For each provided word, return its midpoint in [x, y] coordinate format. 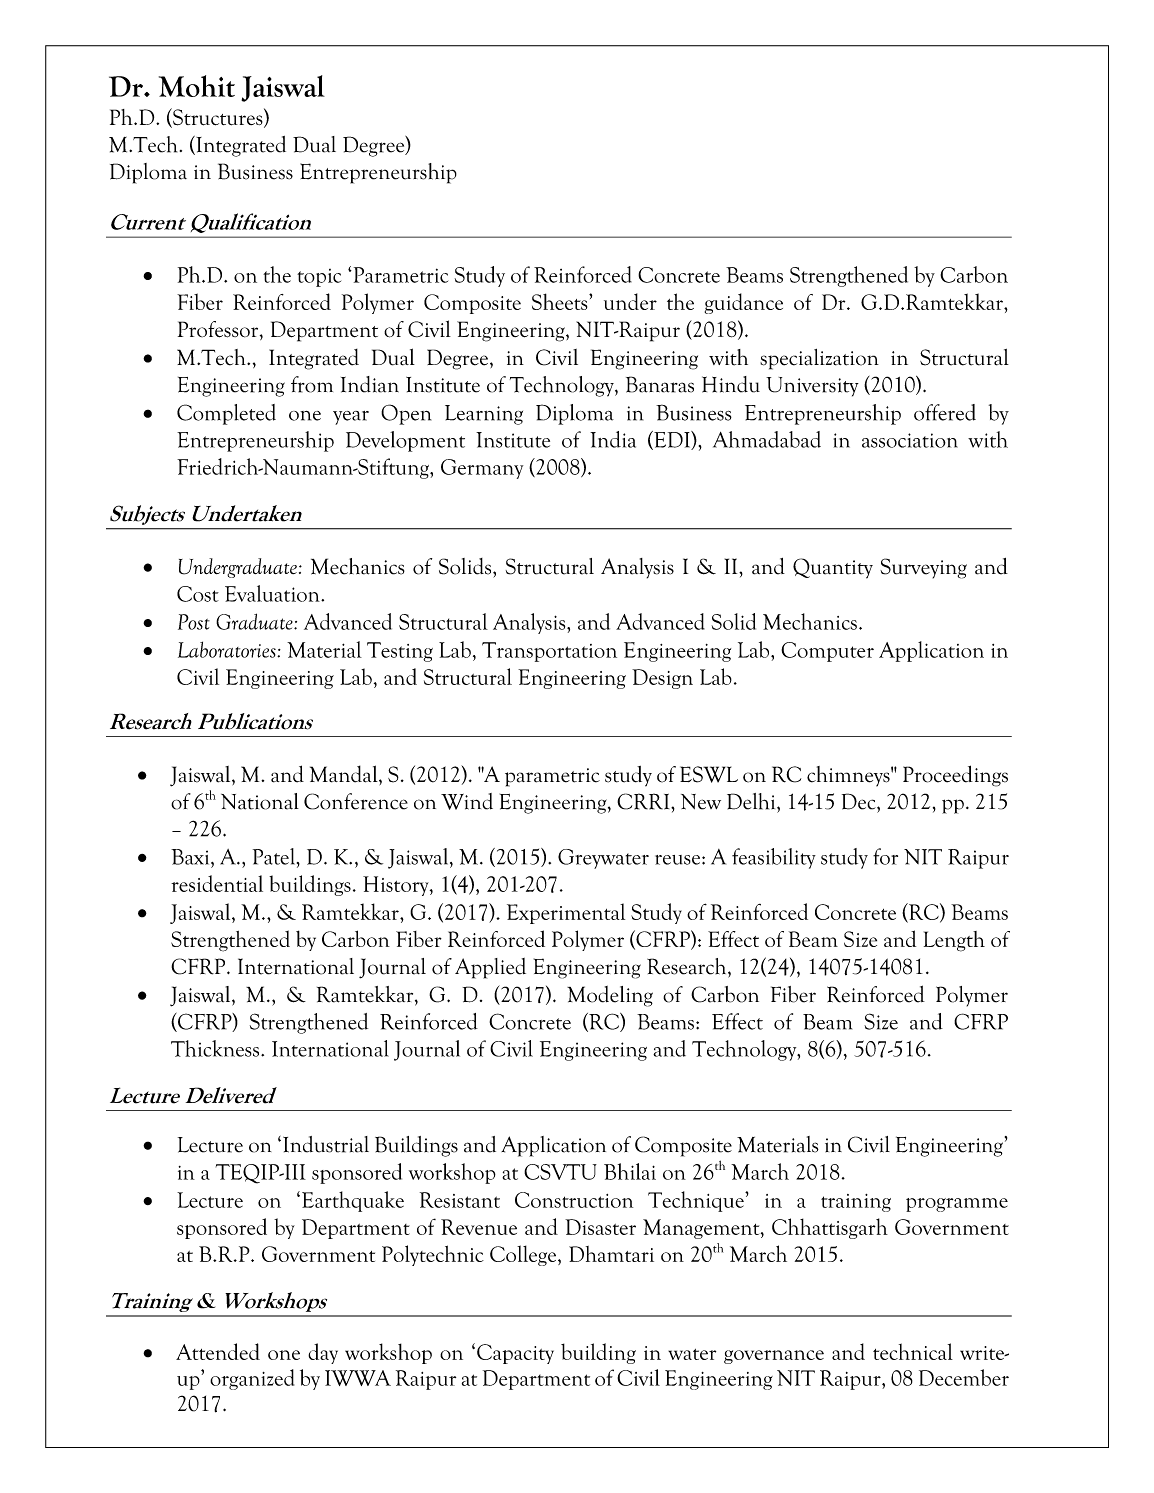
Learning [484, 415]
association [910, 440]
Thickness [216, 1048]
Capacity [515, 1354]
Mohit [197, 86]
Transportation [549, 652]
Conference [356, 801]
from [312, 384]
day [323, 1353]
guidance [744, 303]
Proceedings [955, 776]
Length [954, 941]
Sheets [561, 301]
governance [774, 1357]
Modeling [610, 996]
